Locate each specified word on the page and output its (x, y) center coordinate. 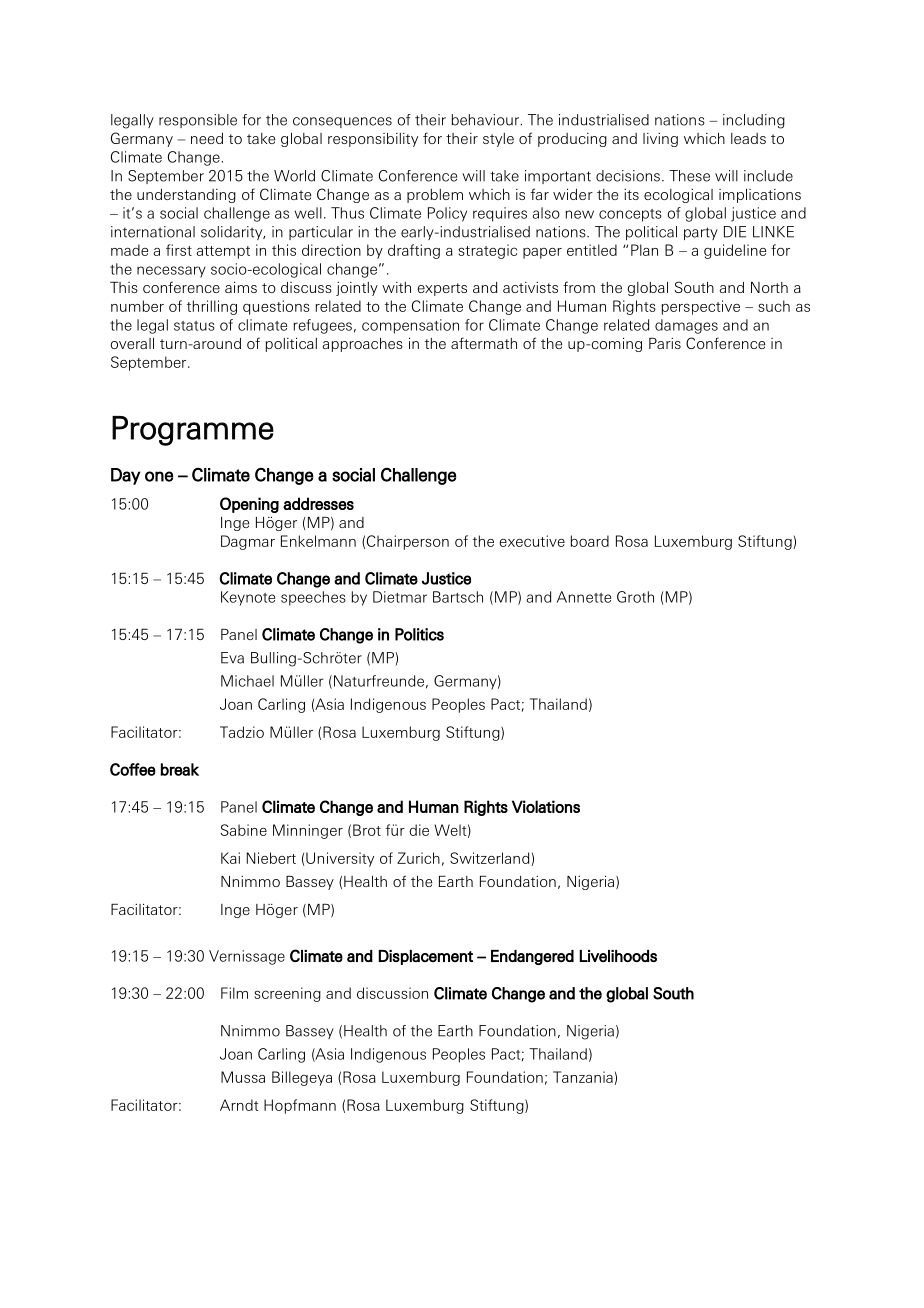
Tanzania (584, 1078)
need (207, 138)
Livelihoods (618, 956)
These (689, 176)
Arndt (239, 1105)
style (498, 140)
